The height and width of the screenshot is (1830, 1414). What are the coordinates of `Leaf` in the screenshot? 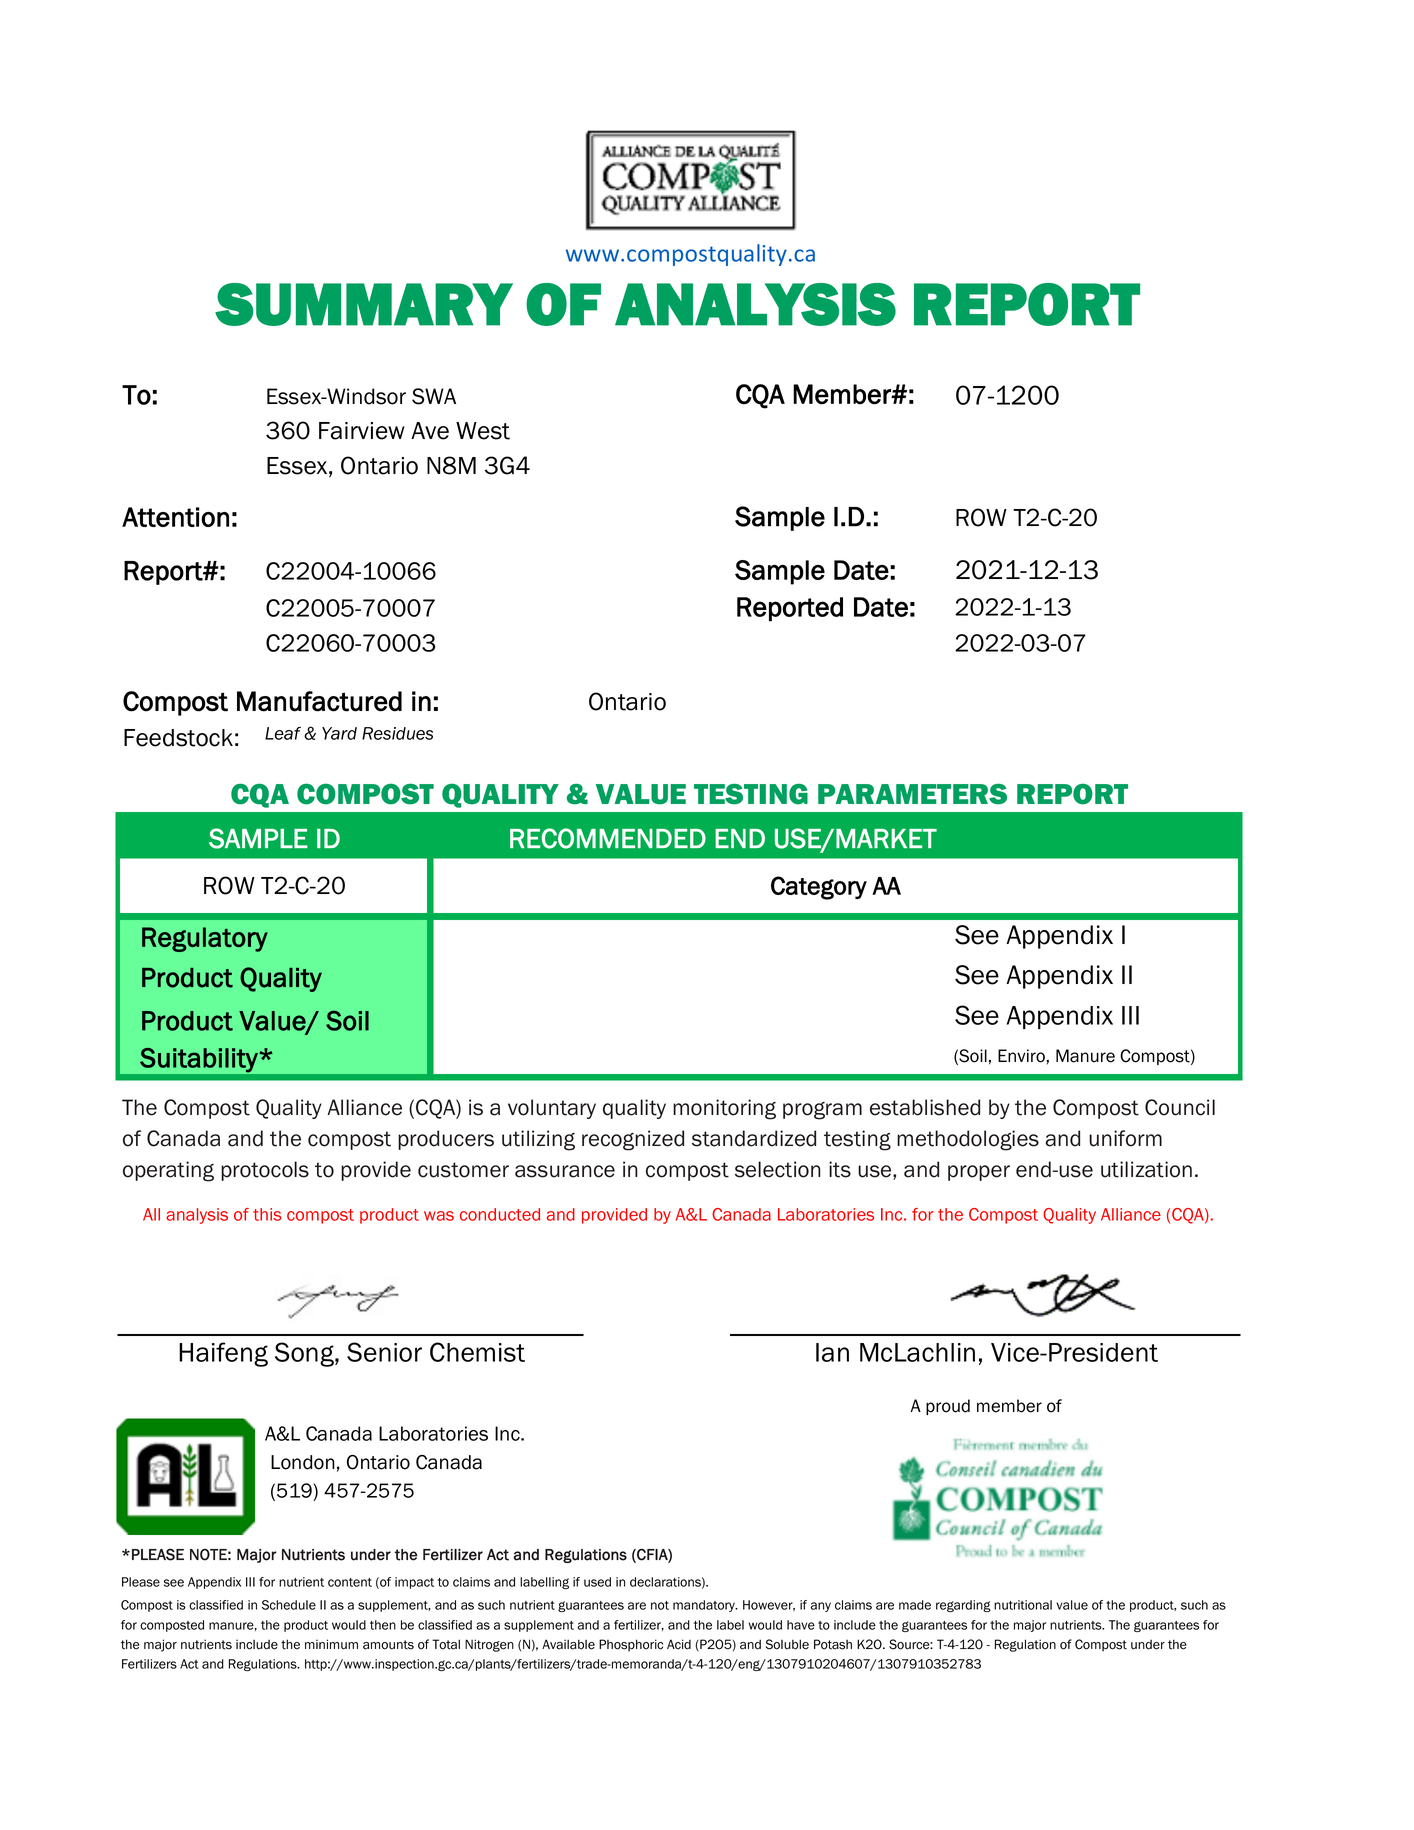 It's located at (283, 733).
